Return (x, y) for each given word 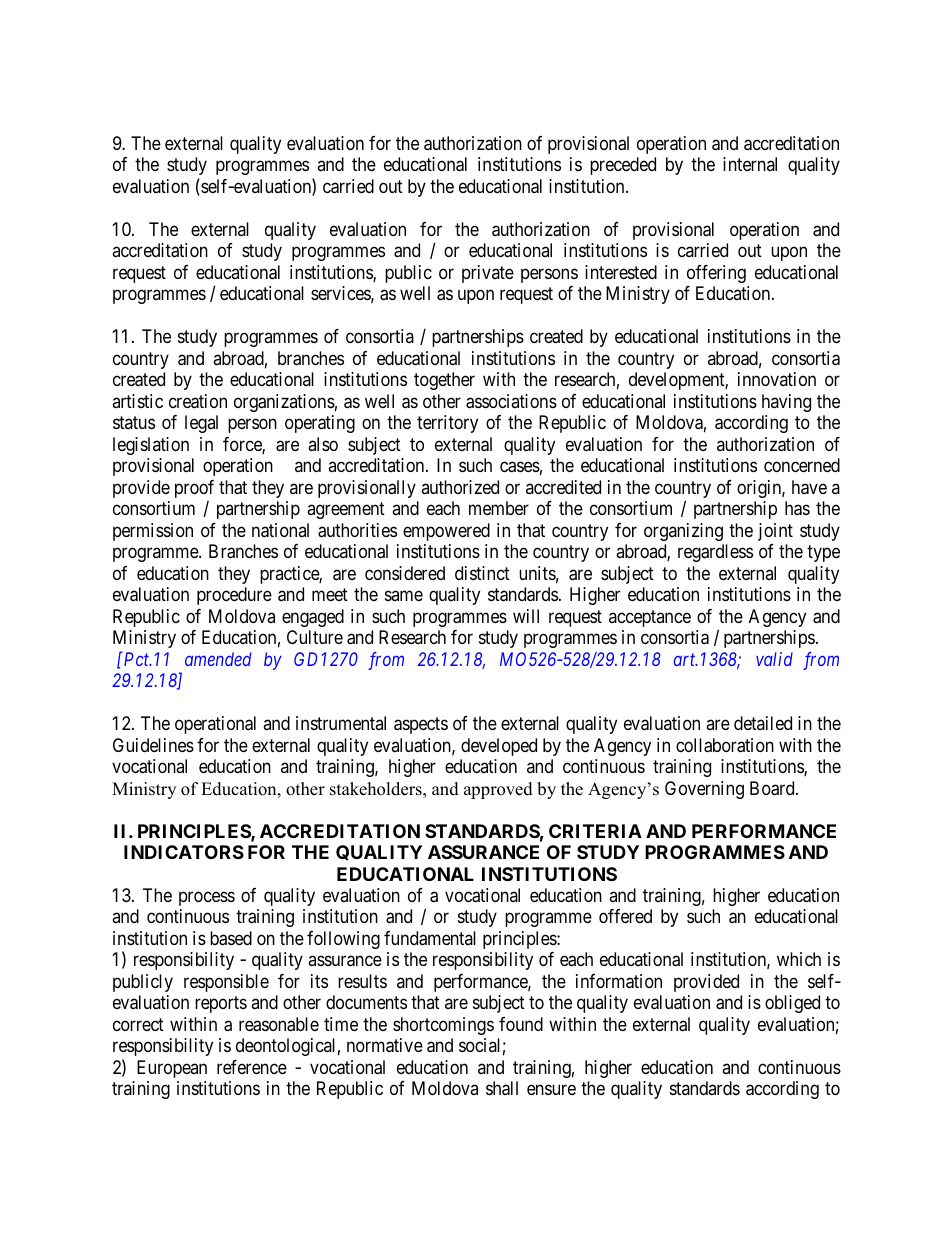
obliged (792, 1004)
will (526, 616)
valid (774, 659)
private (488, 274)
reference (252, 1067)
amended (218, 659)
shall (502, 1088)
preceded (623, 166)
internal (750, 164)
